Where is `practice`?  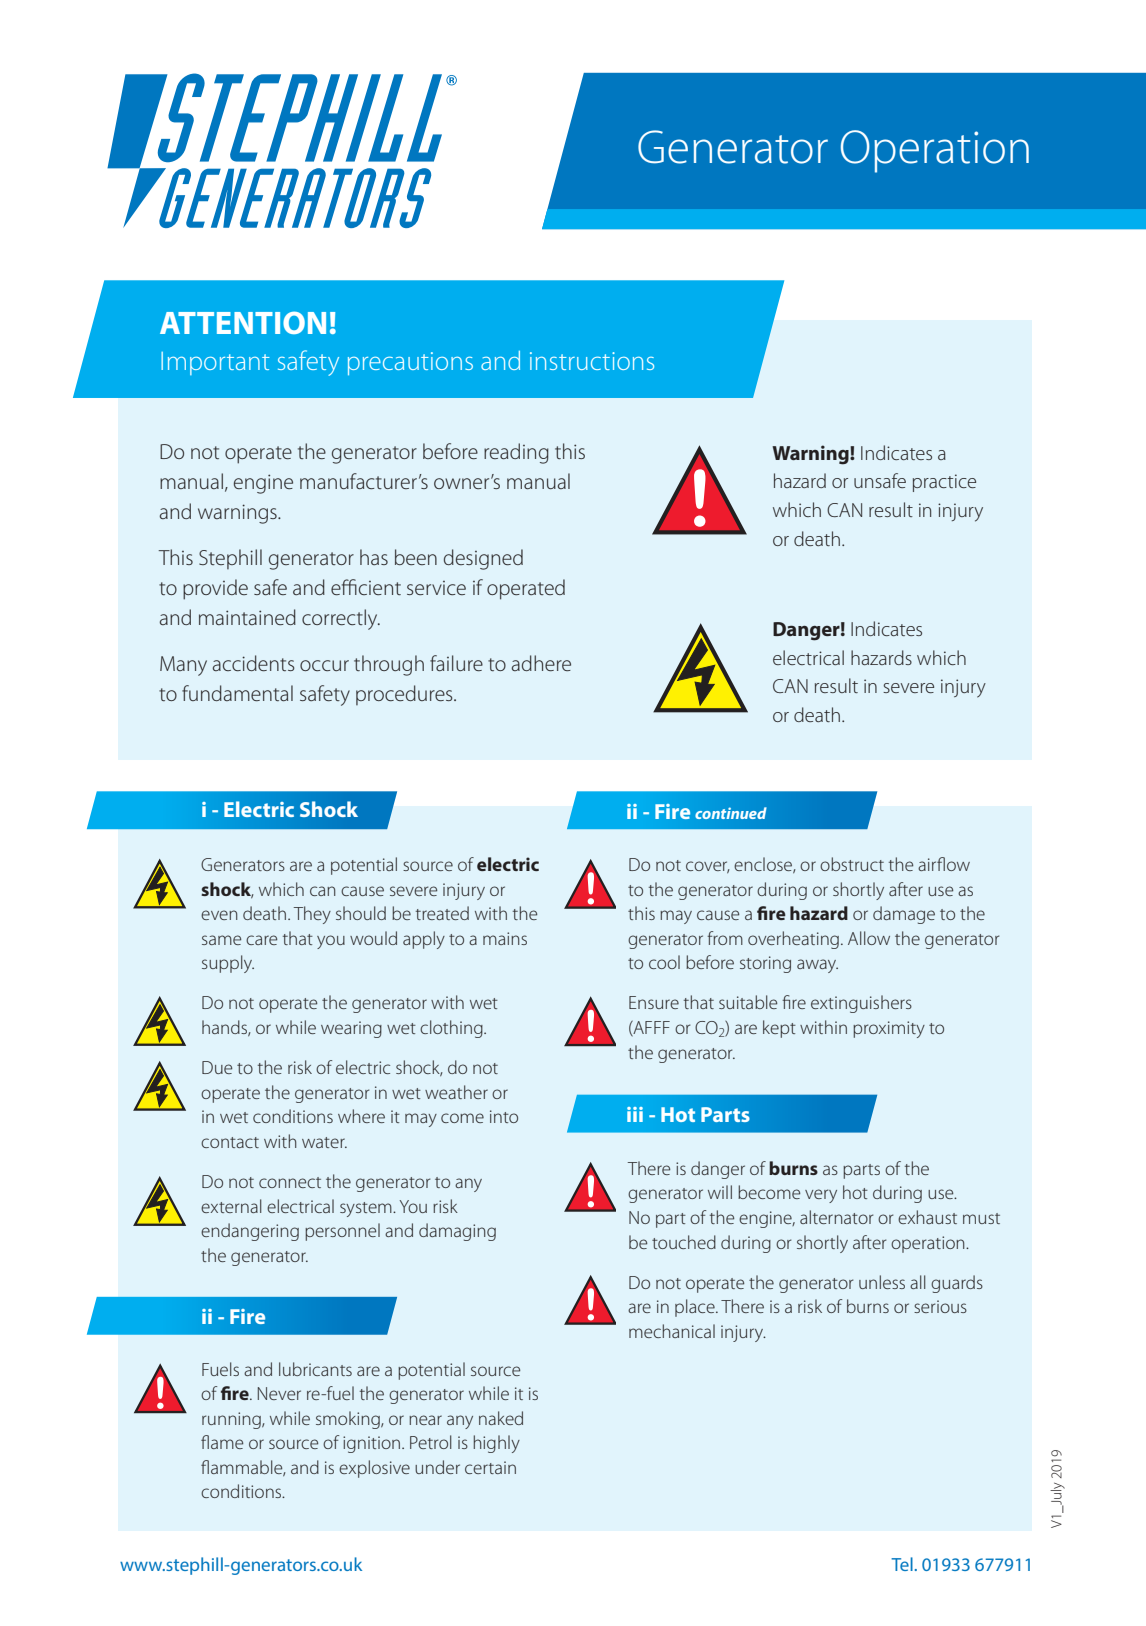 practice is located at coordinates (944, 483).
